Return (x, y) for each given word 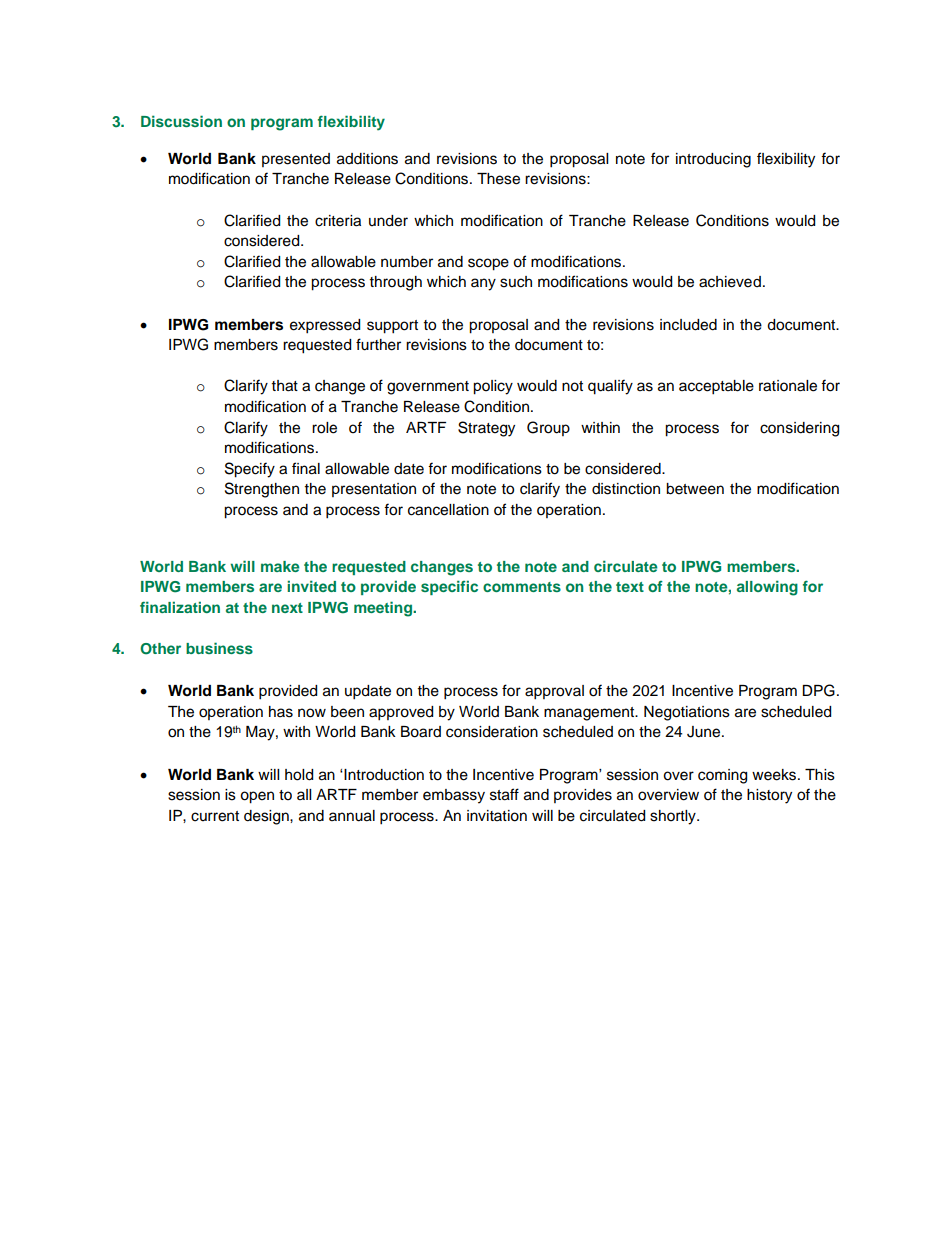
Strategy (486, 429)
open (257, 797)
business (219, 648)
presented (296, 160)
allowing (767, 588)
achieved (730, 282)
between (695, 489)
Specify (250, 470)
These (498, 179)
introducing (713, 160)
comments (522, 587)
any (483, 284)
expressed (325, 326)
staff (504, 794)
